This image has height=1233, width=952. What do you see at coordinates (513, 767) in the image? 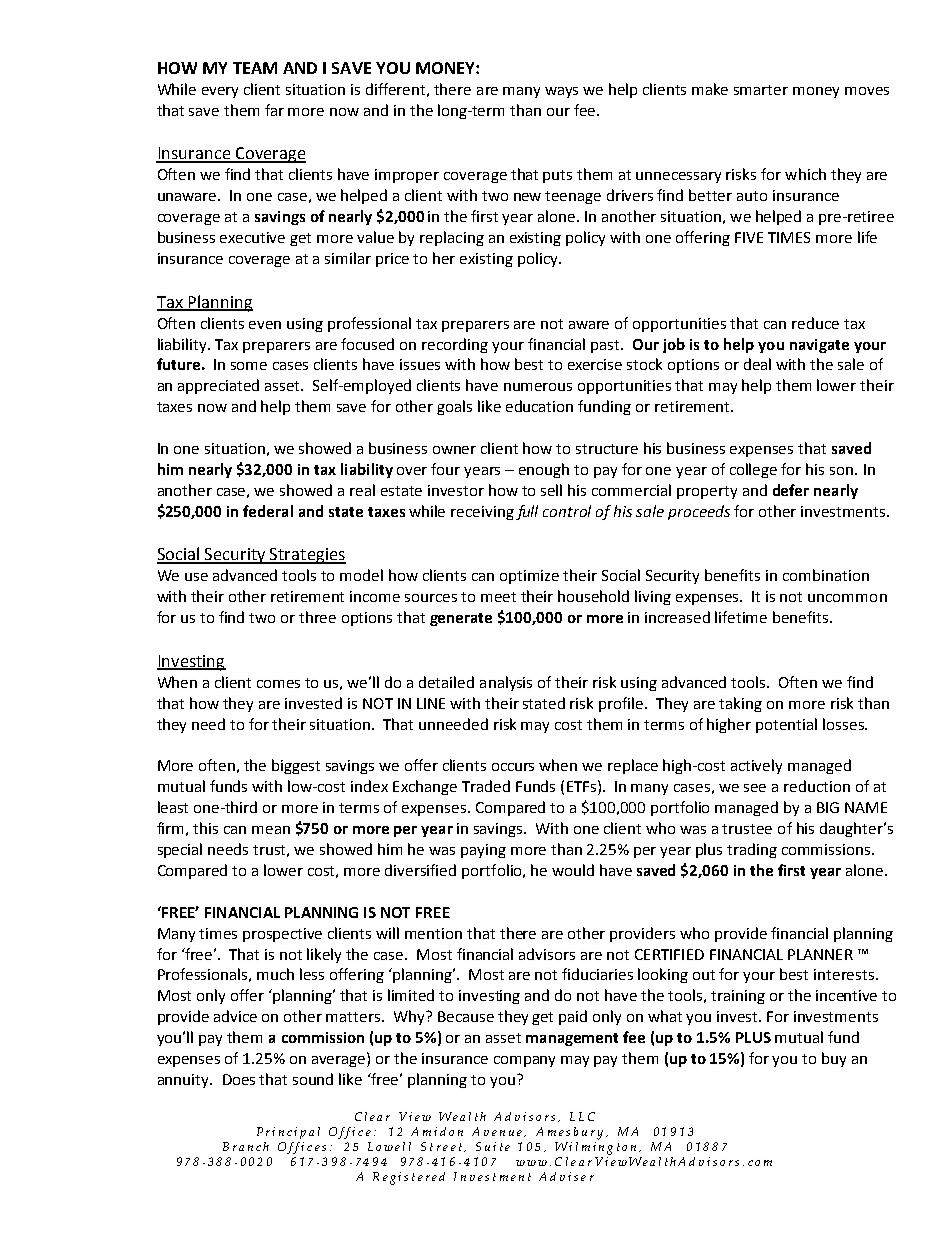
I see `occurs` at bounding box center [513, 767].
